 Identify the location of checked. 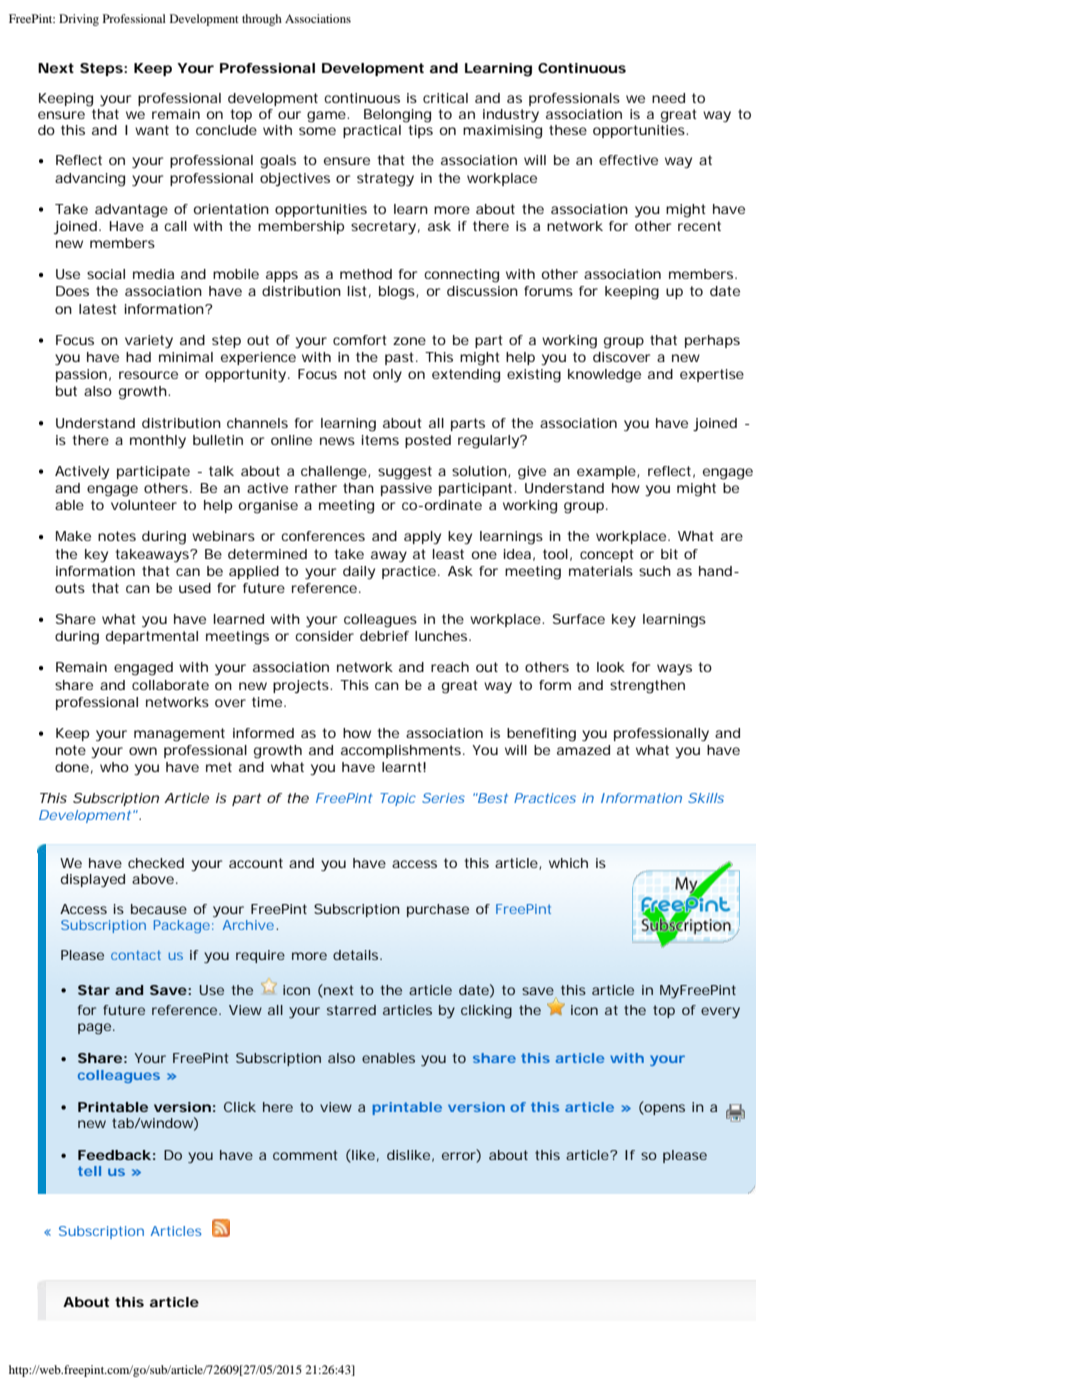
(156, 863).
